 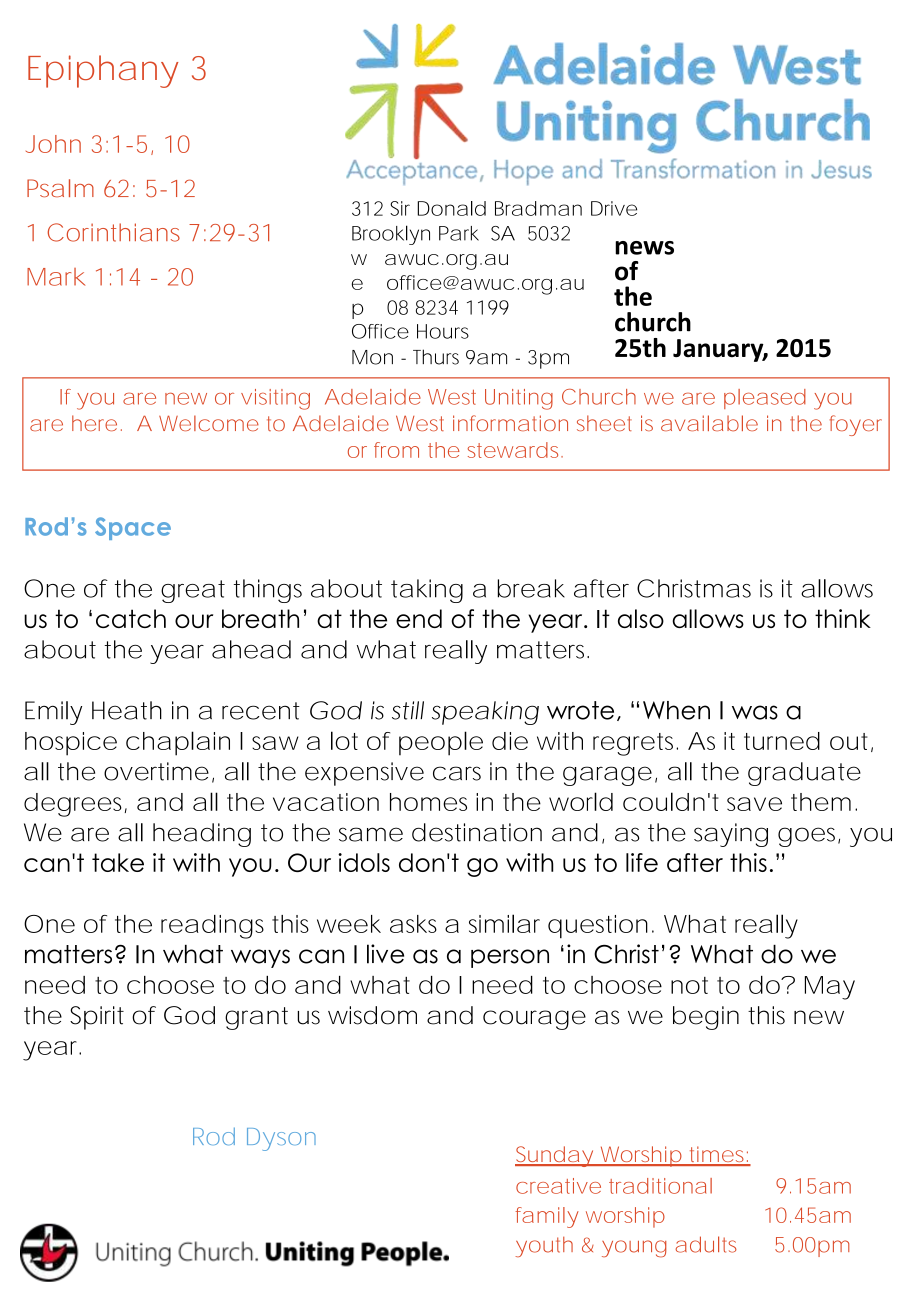 I want to click on foyer, so click(x=856, y=425).
